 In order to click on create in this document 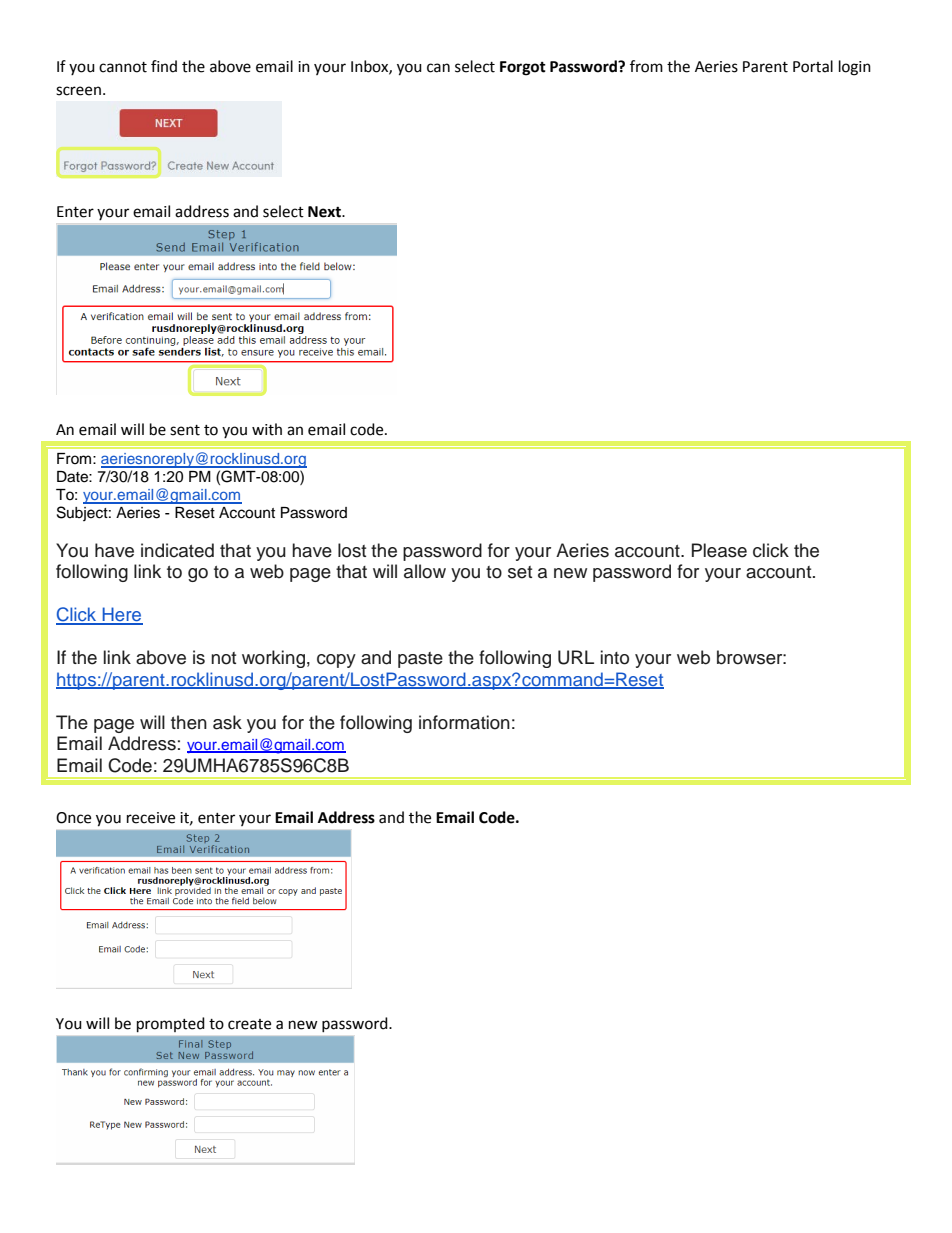, I will do `click(249, 1024)`.
